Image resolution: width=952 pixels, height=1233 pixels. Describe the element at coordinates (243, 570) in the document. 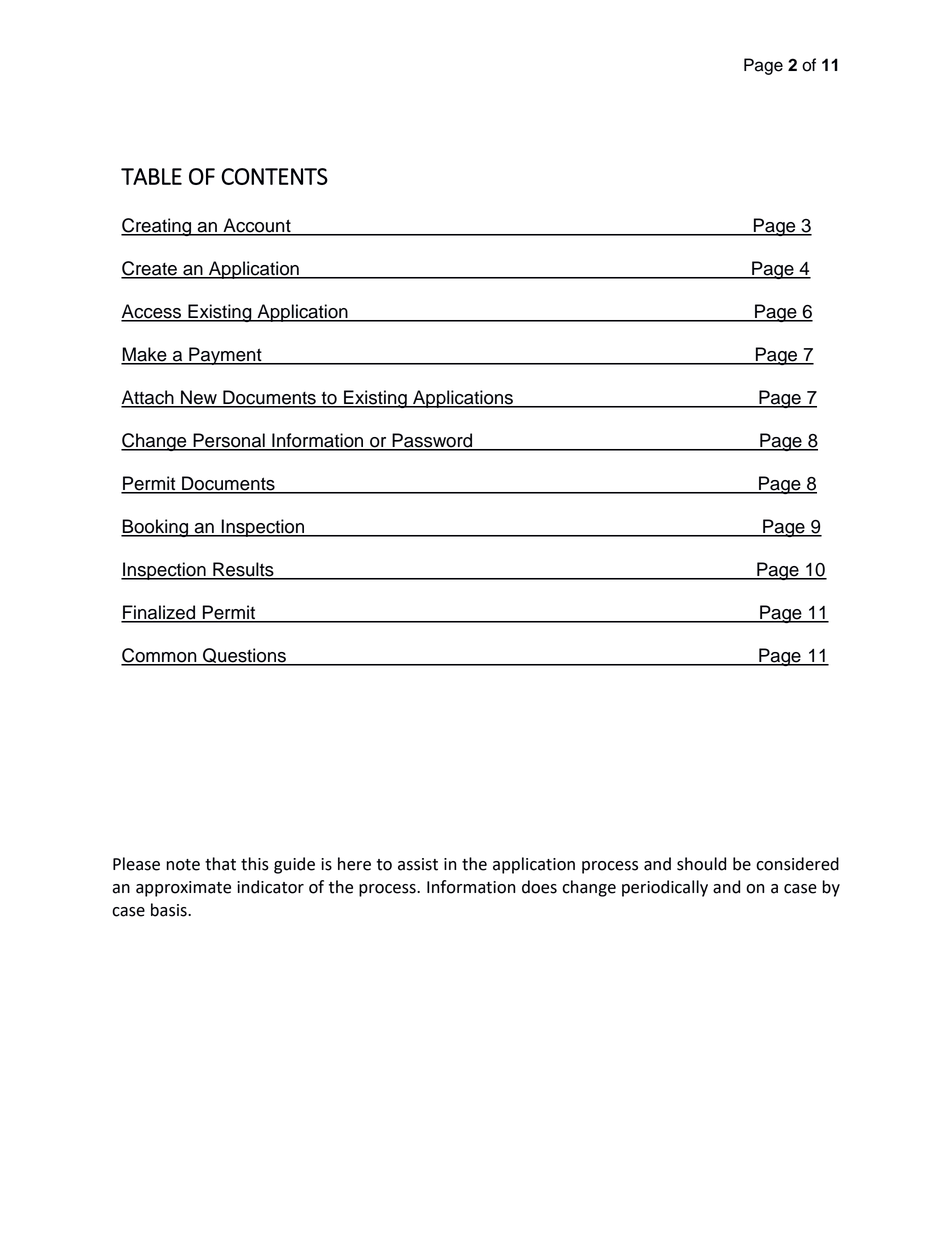

I see `Results` at that location.
